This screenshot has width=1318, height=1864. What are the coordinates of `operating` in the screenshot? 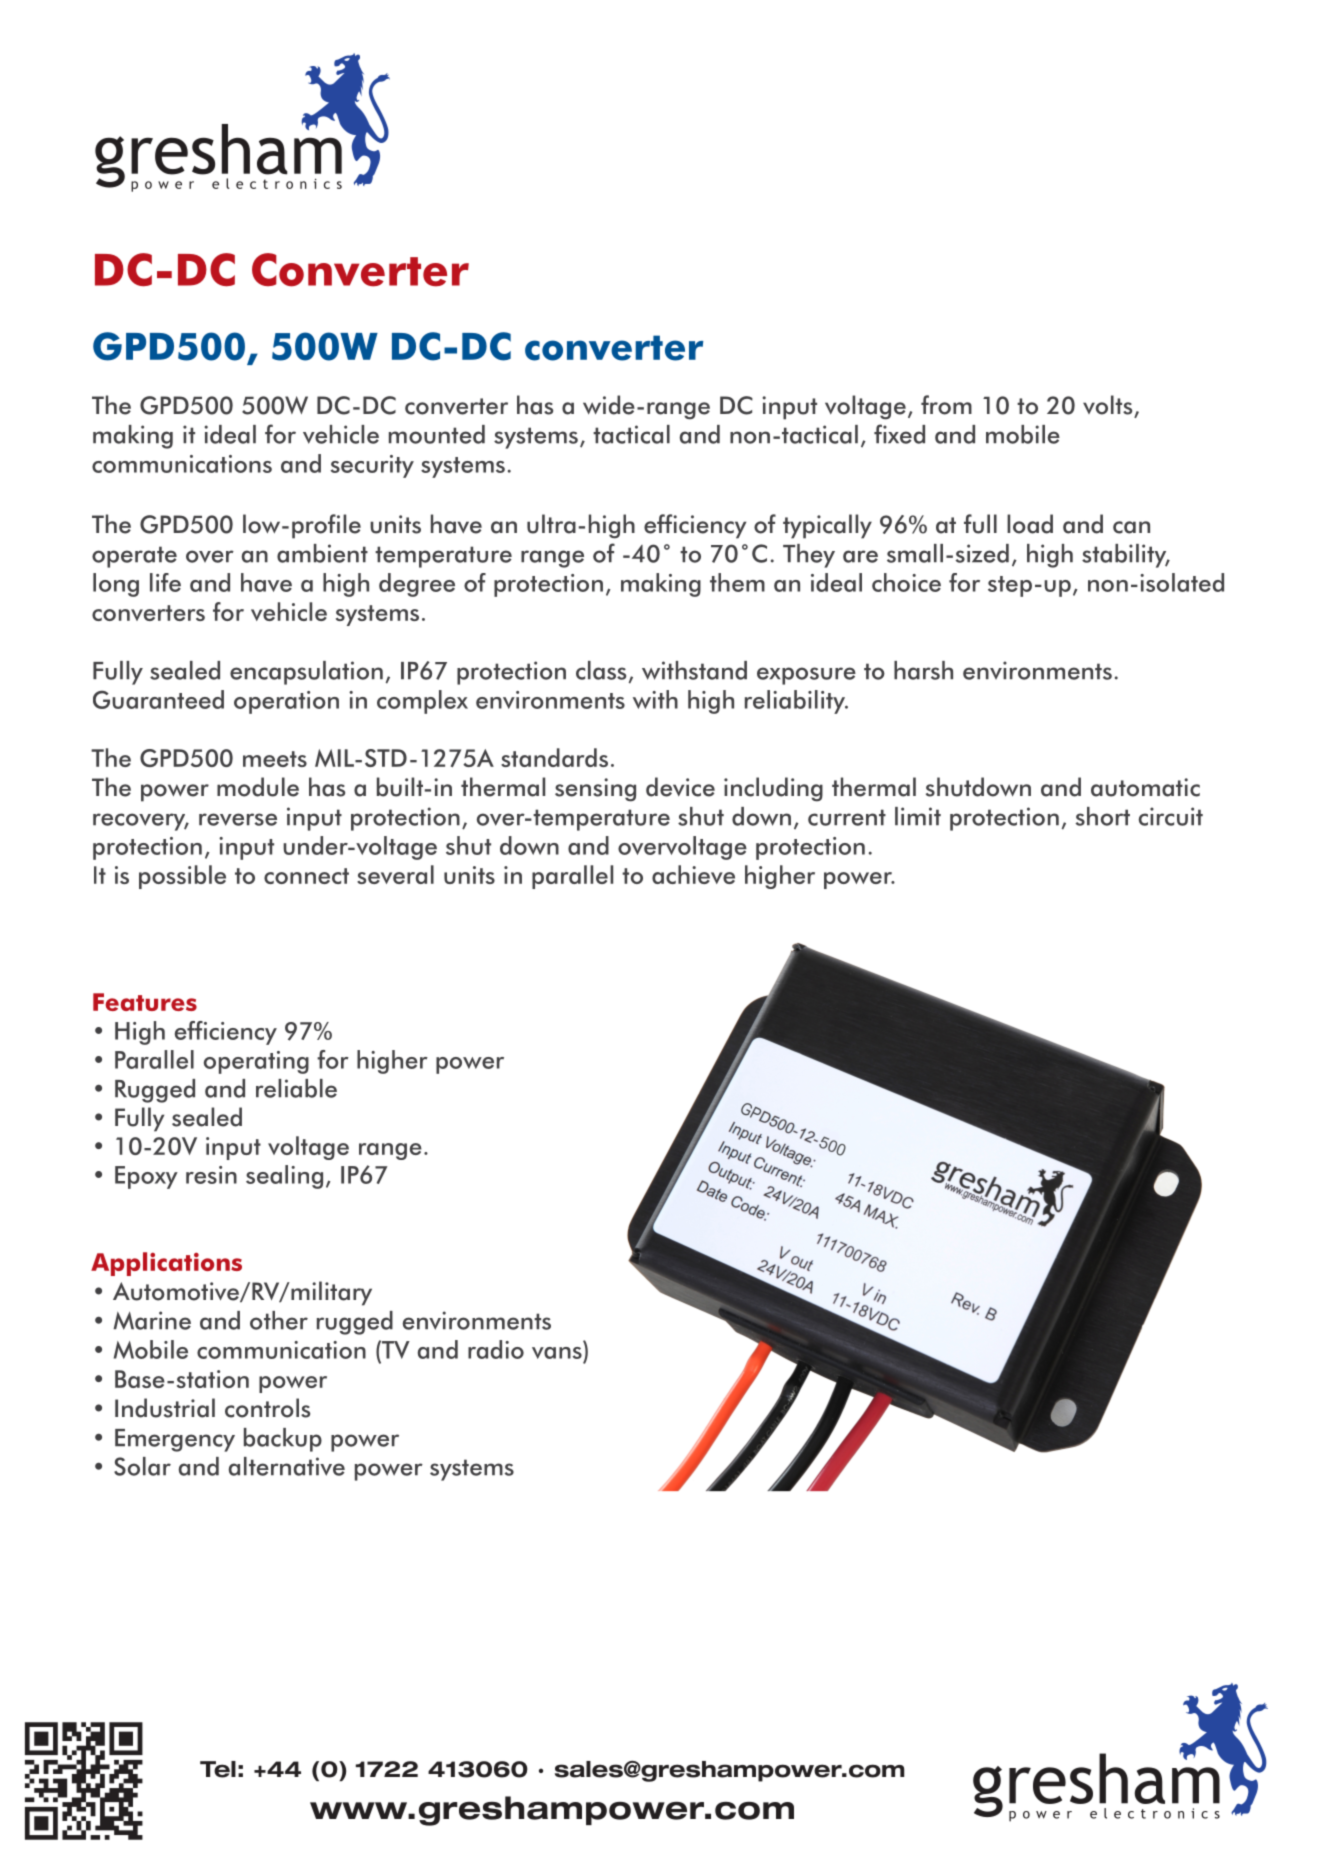 It's located at (256, 1062).
